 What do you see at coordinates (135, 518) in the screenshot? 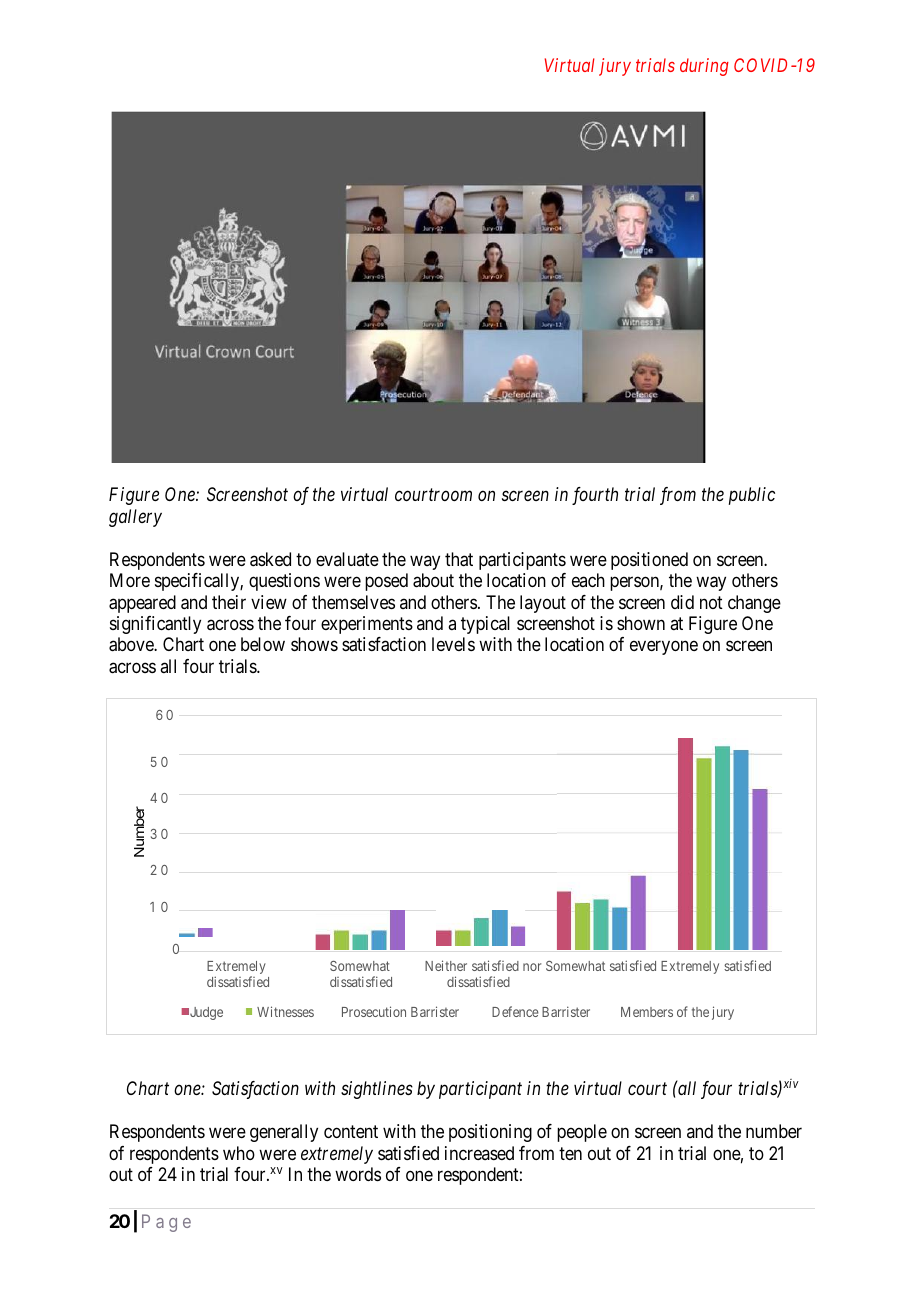
I see `gallery` at bounding box center [135, 518].
